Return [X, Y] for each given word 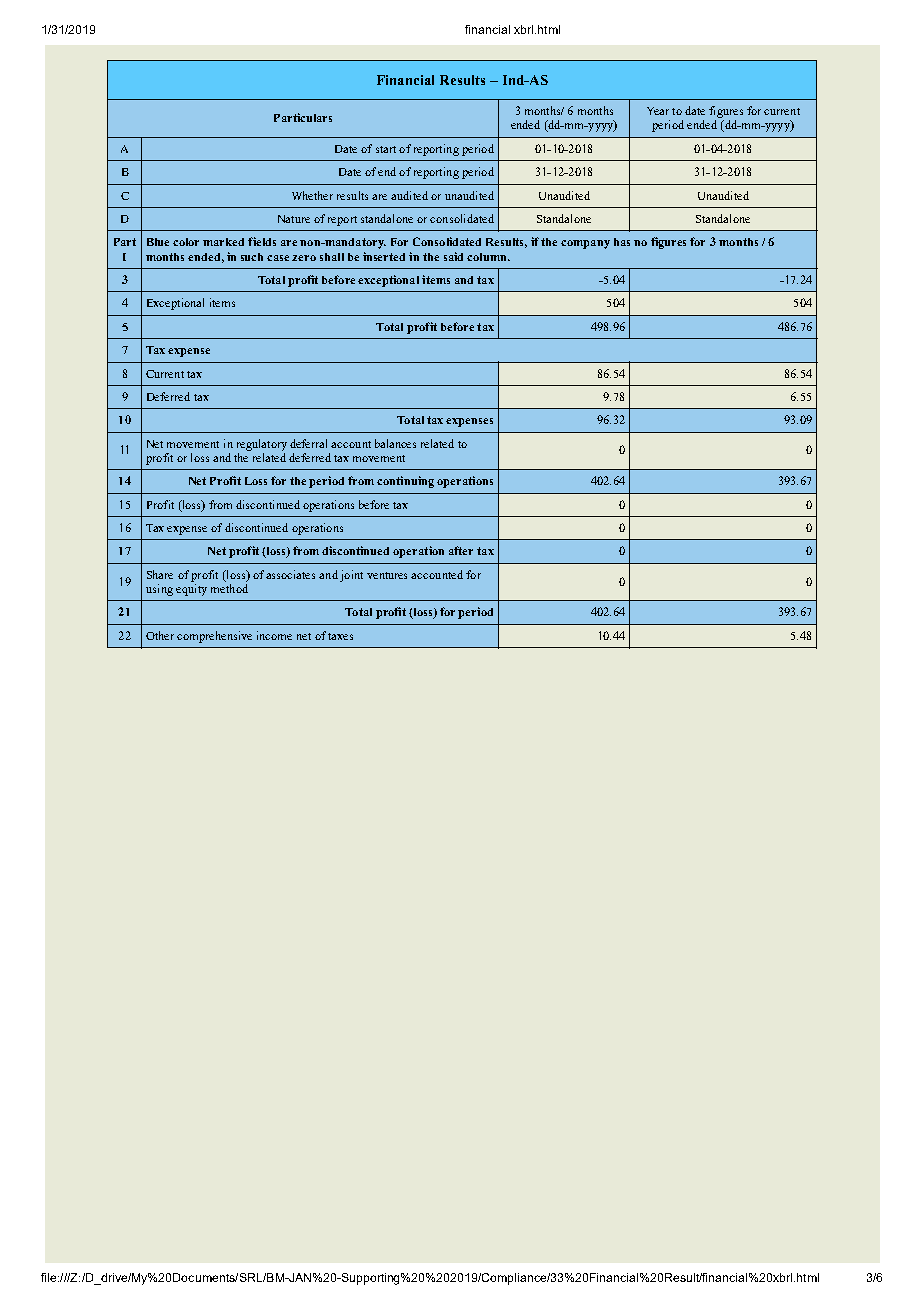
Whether [312, 195]
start [386, 149]
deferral [311, 443]
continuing [405, 482]
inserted [384, 256]
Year [658, 111]
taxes [340, 636]
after [461, 550]
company [585, 244]
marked [223, 242]
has [622, 242]
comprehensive [214, 637]
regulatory [262, 445]
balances [395, 443]
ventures [387, 575]
